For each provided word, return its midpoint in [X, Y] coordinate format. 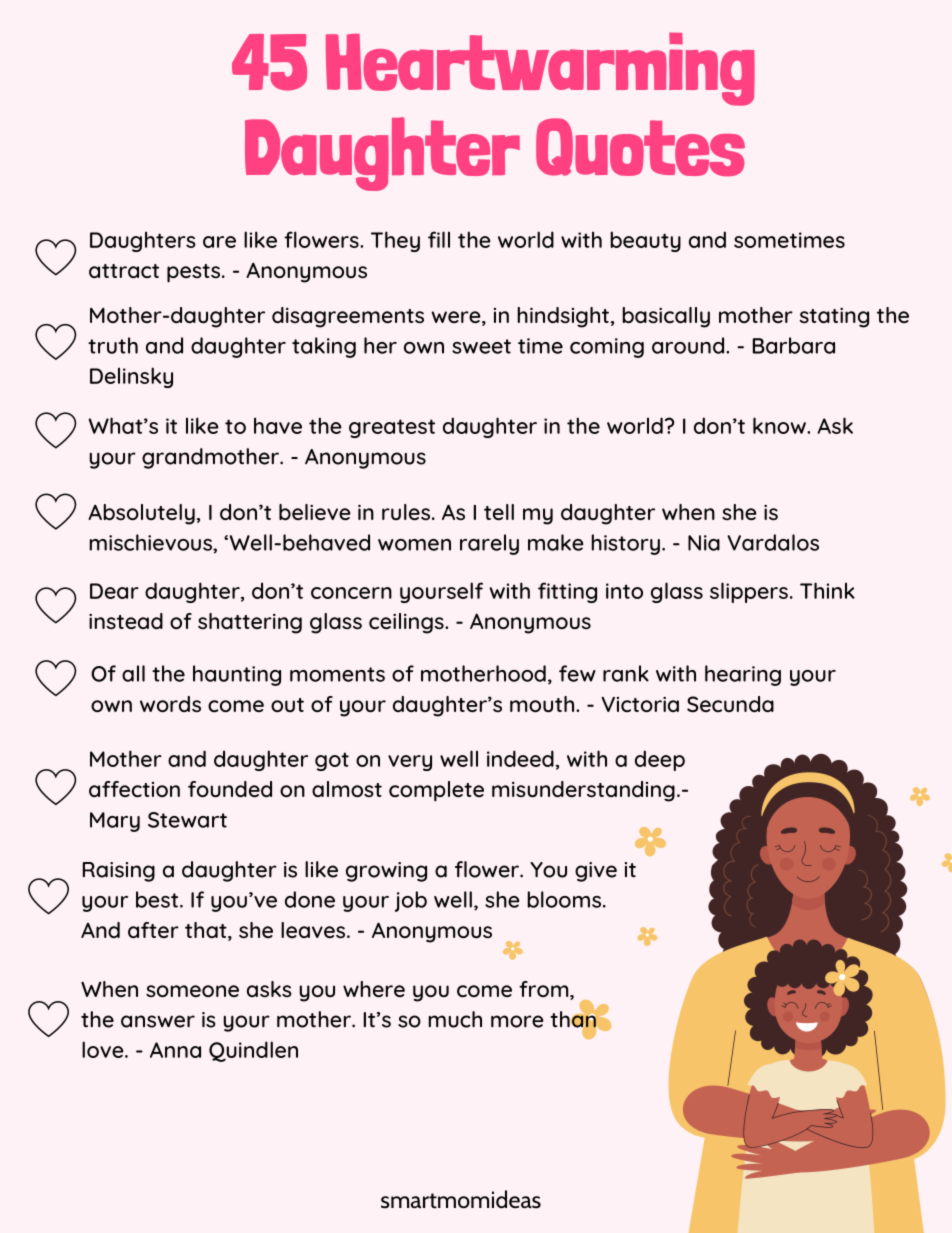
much [455, 1019]
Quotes [640, 147]
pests [193, 273]
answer [158, 1021]
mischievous [151, 542]
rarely [489, 544]
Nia [704, 543]
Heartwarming [540, 69]
